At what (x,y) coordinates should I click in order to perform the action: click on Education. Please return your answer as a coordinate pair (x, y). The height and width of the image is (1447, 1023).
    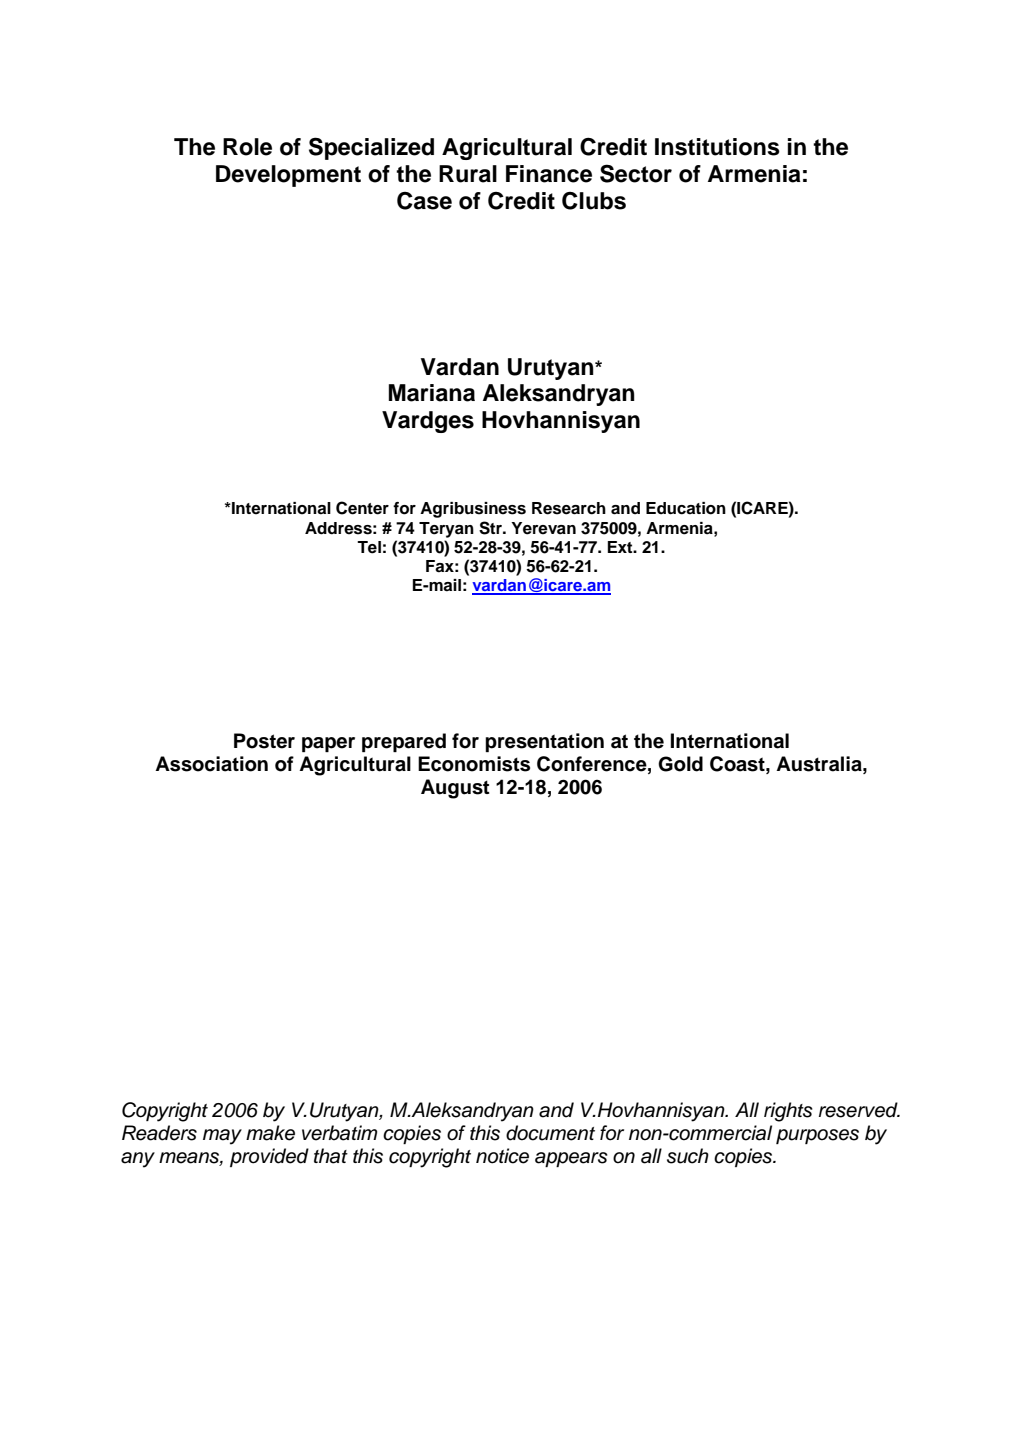
    Looking at the image, I should click on (686, 508).
